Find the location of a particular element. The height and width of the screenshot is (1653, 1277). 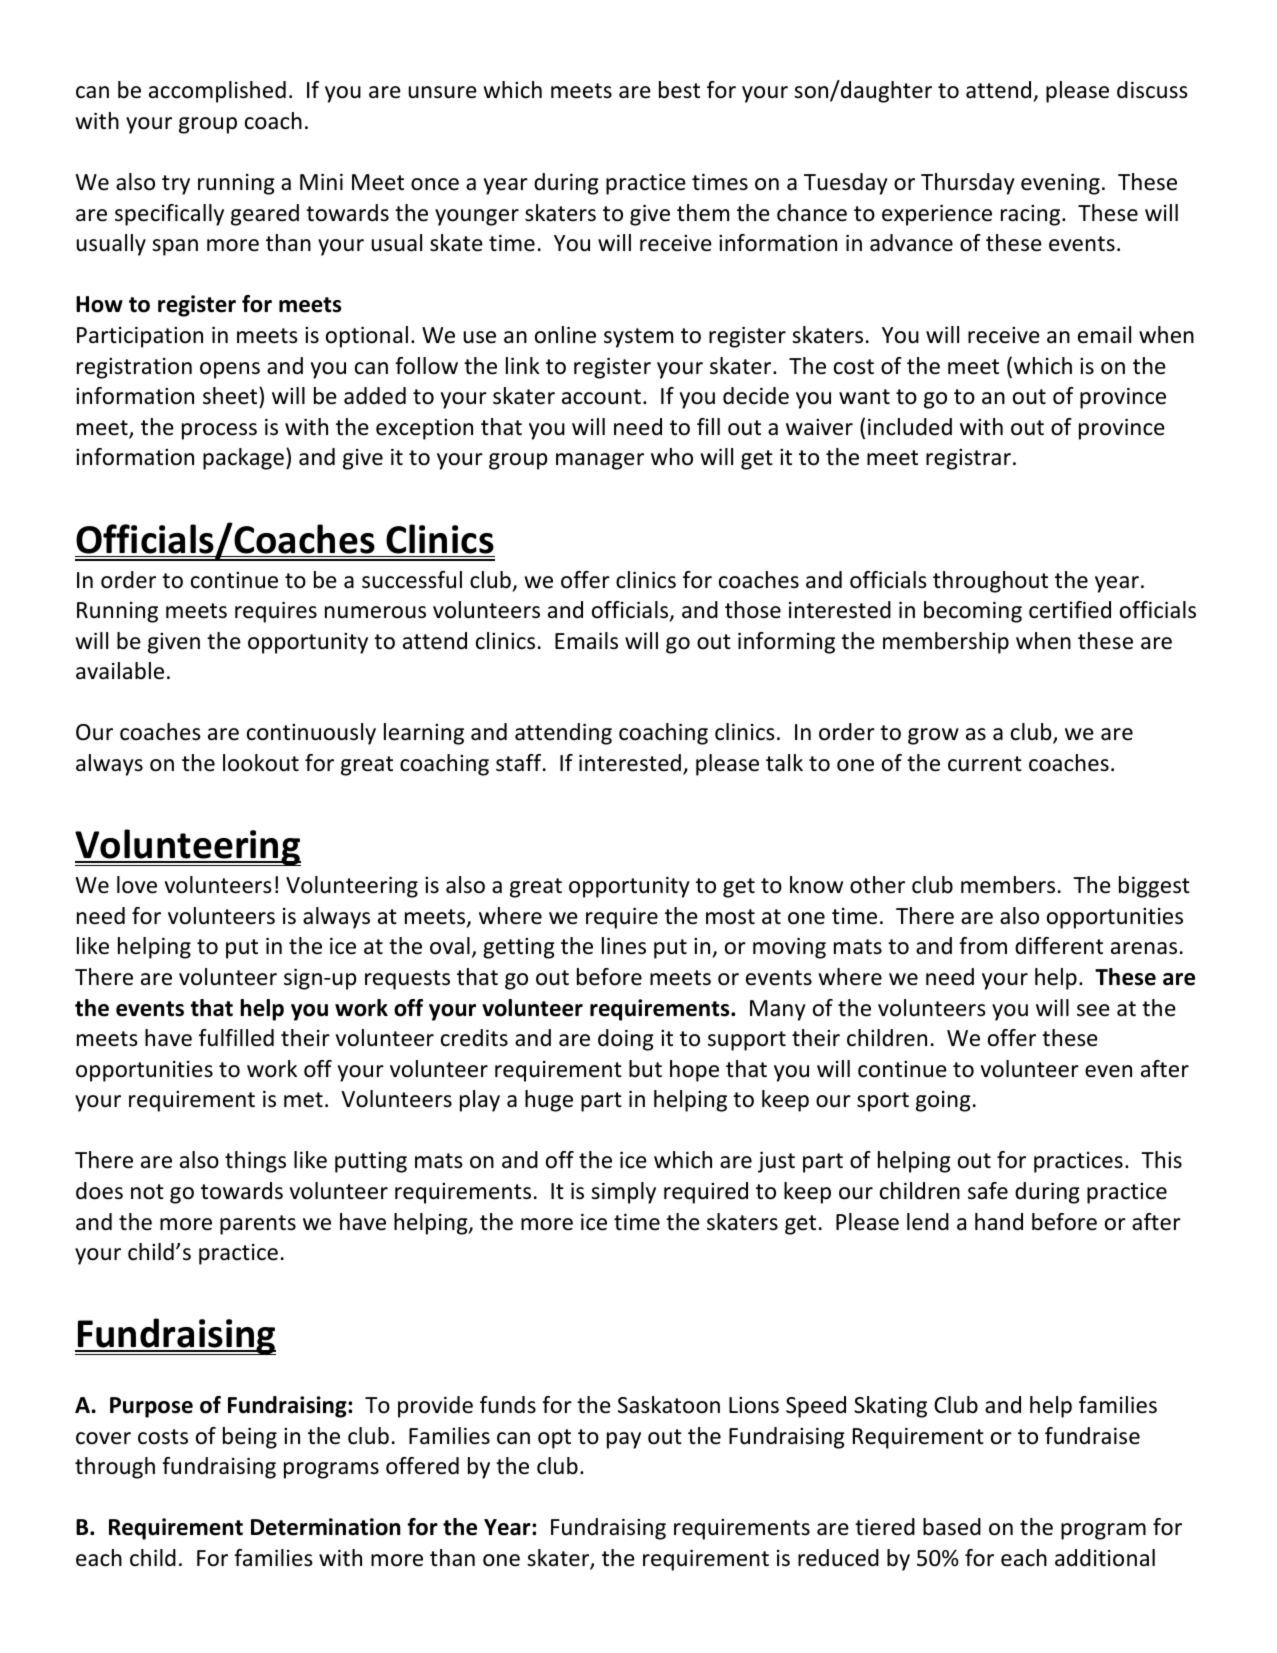

numerous is located at coordinates (375, 612).
